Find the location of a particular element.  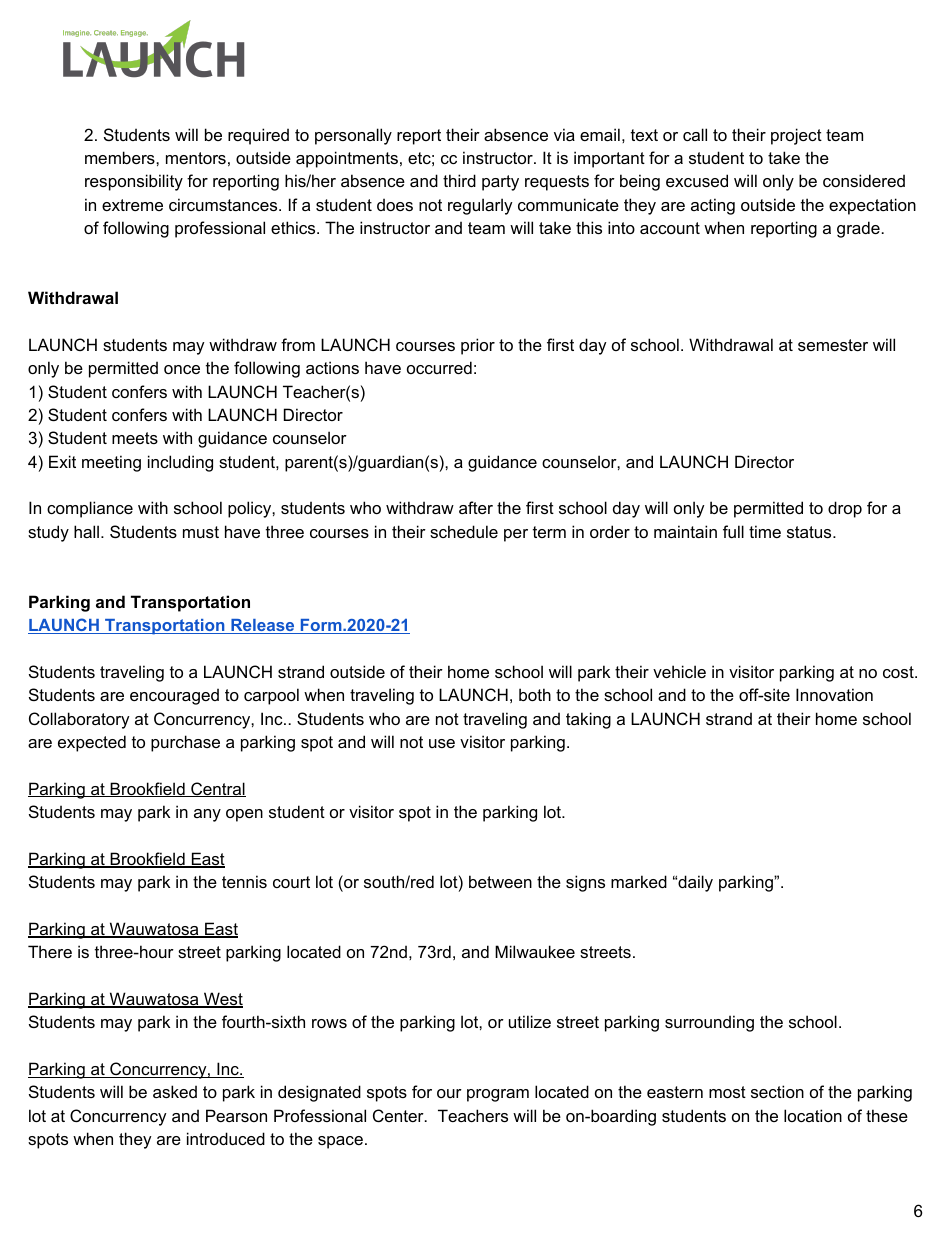

marked is located at coordinates (639, 881).
